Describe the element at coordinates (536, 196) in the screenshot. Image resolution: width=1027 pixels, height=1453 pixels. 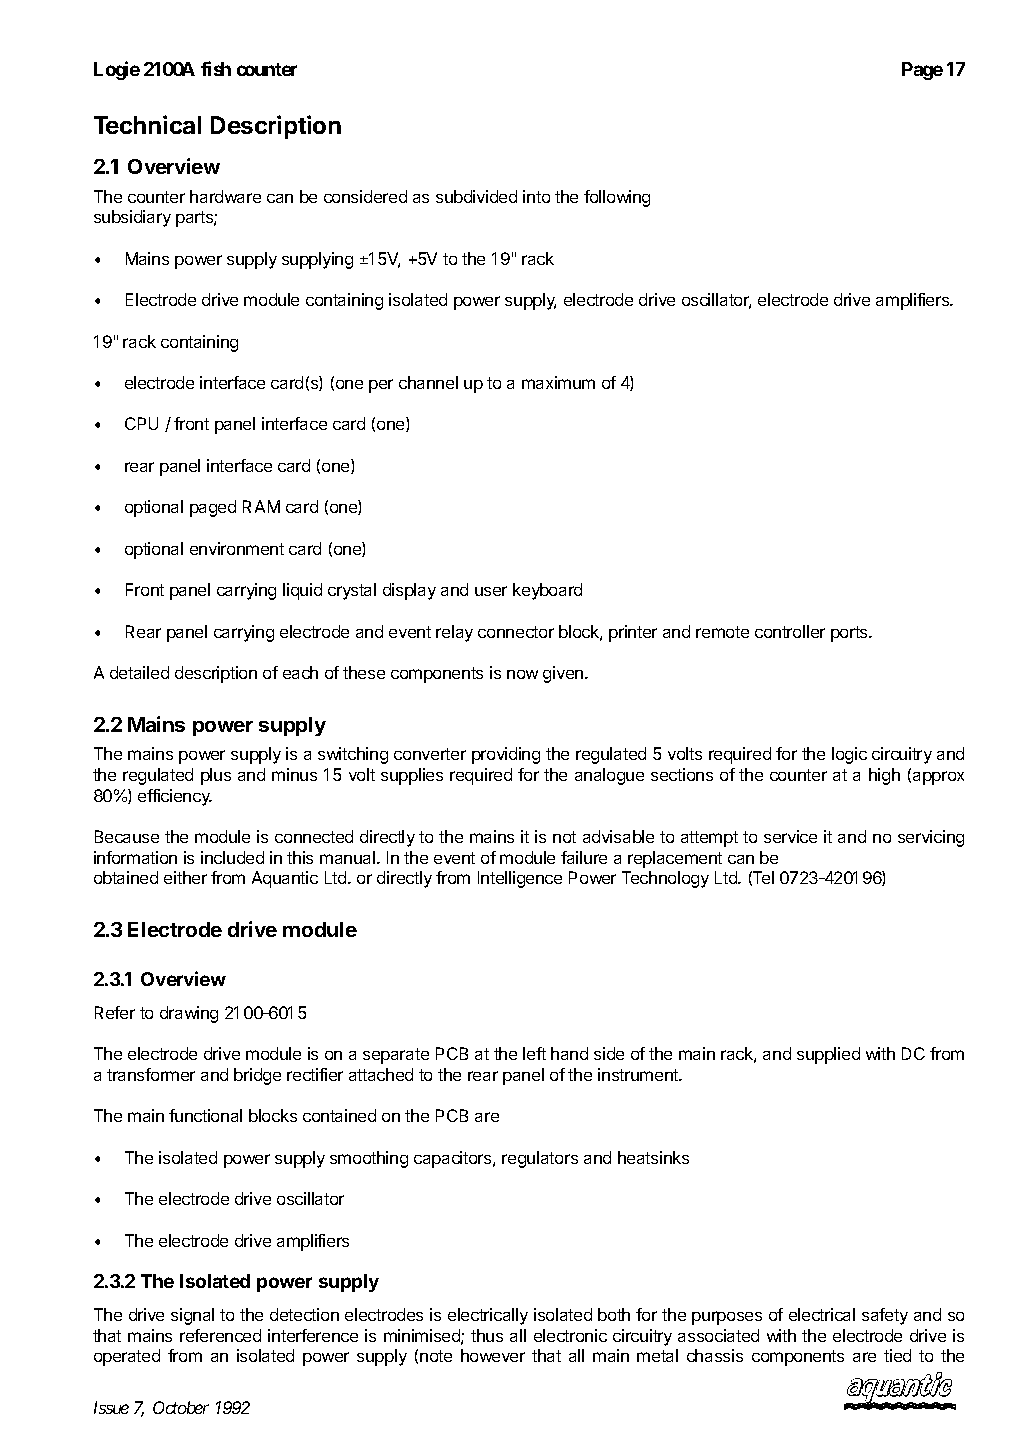
I see `into` at that location.
